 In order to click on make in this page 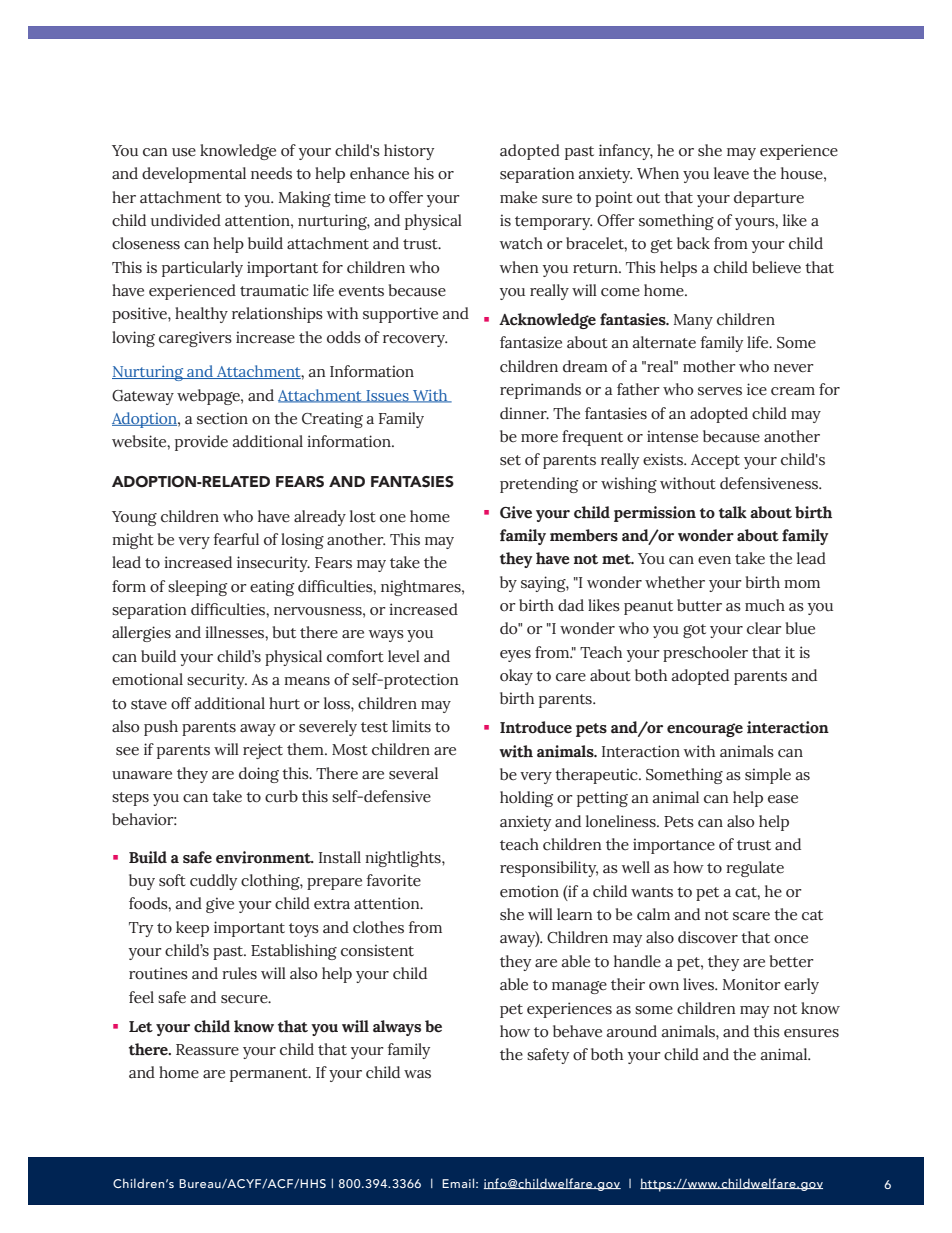, I will do `click(518, 197)`.
